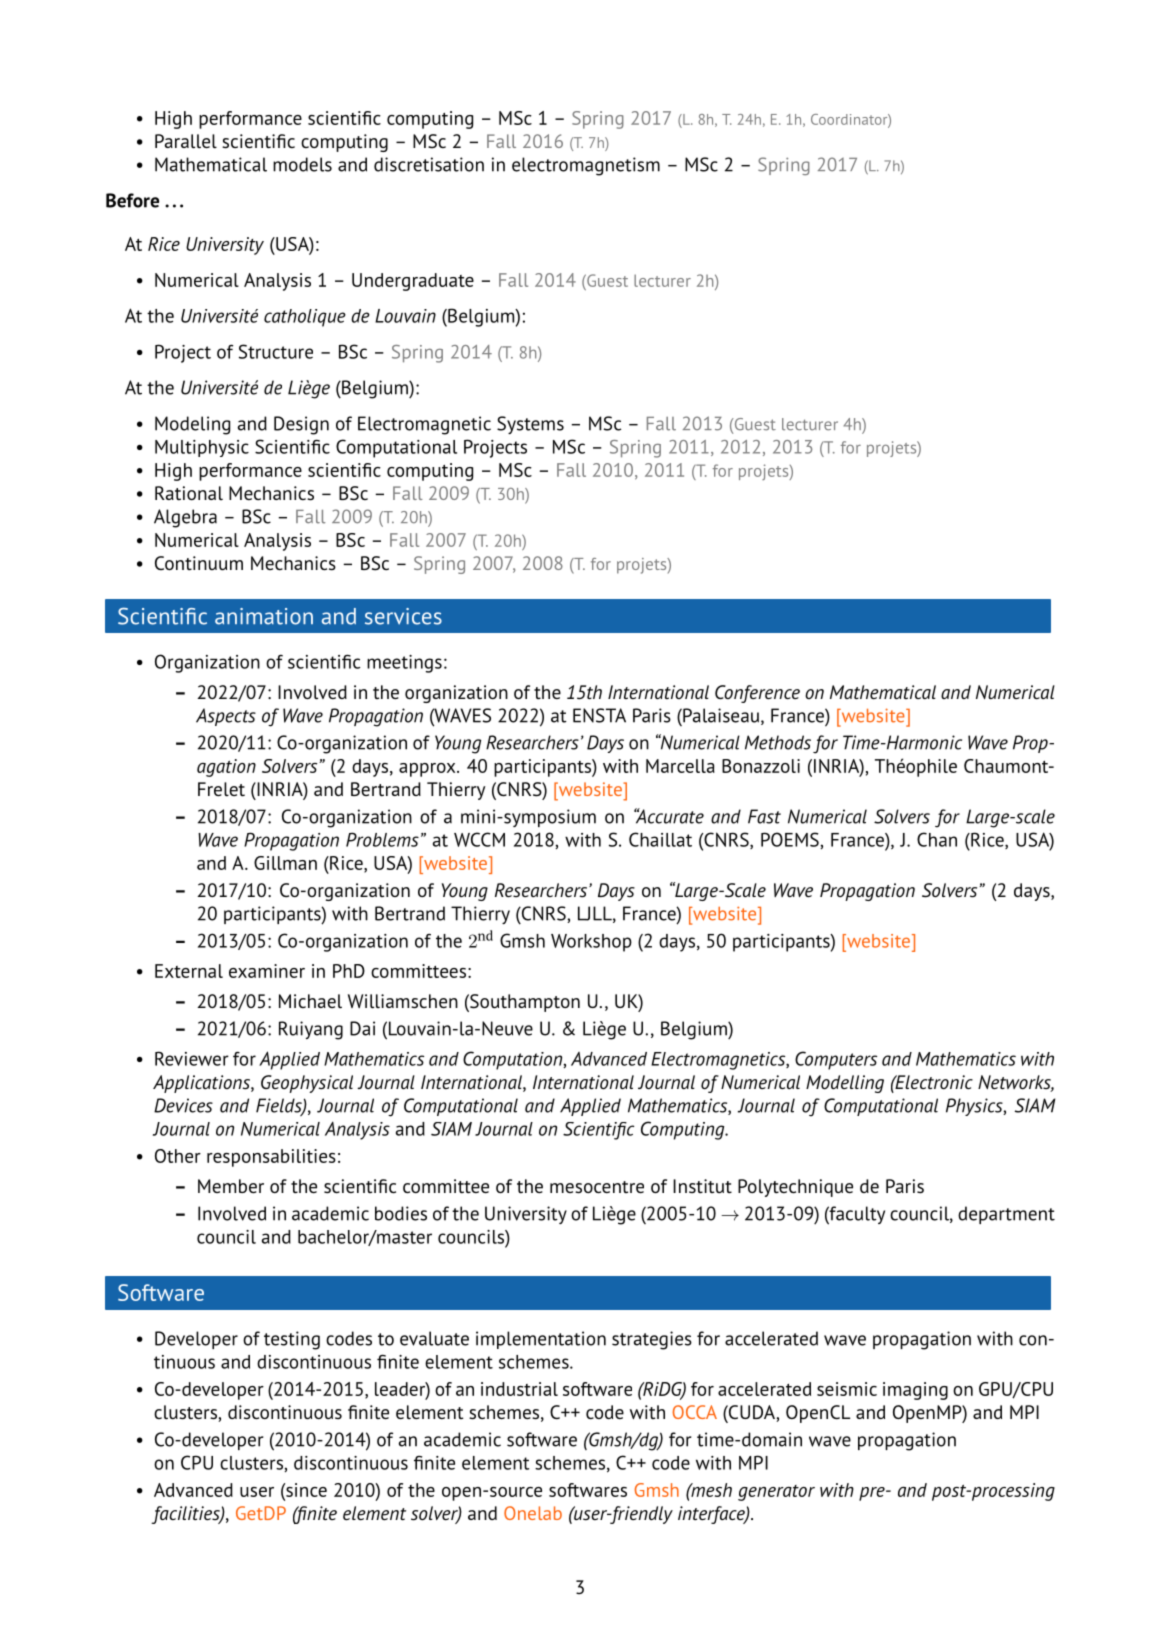 This image has width=1160, height=1641. I want to click on testing, so click(292, 1340).
